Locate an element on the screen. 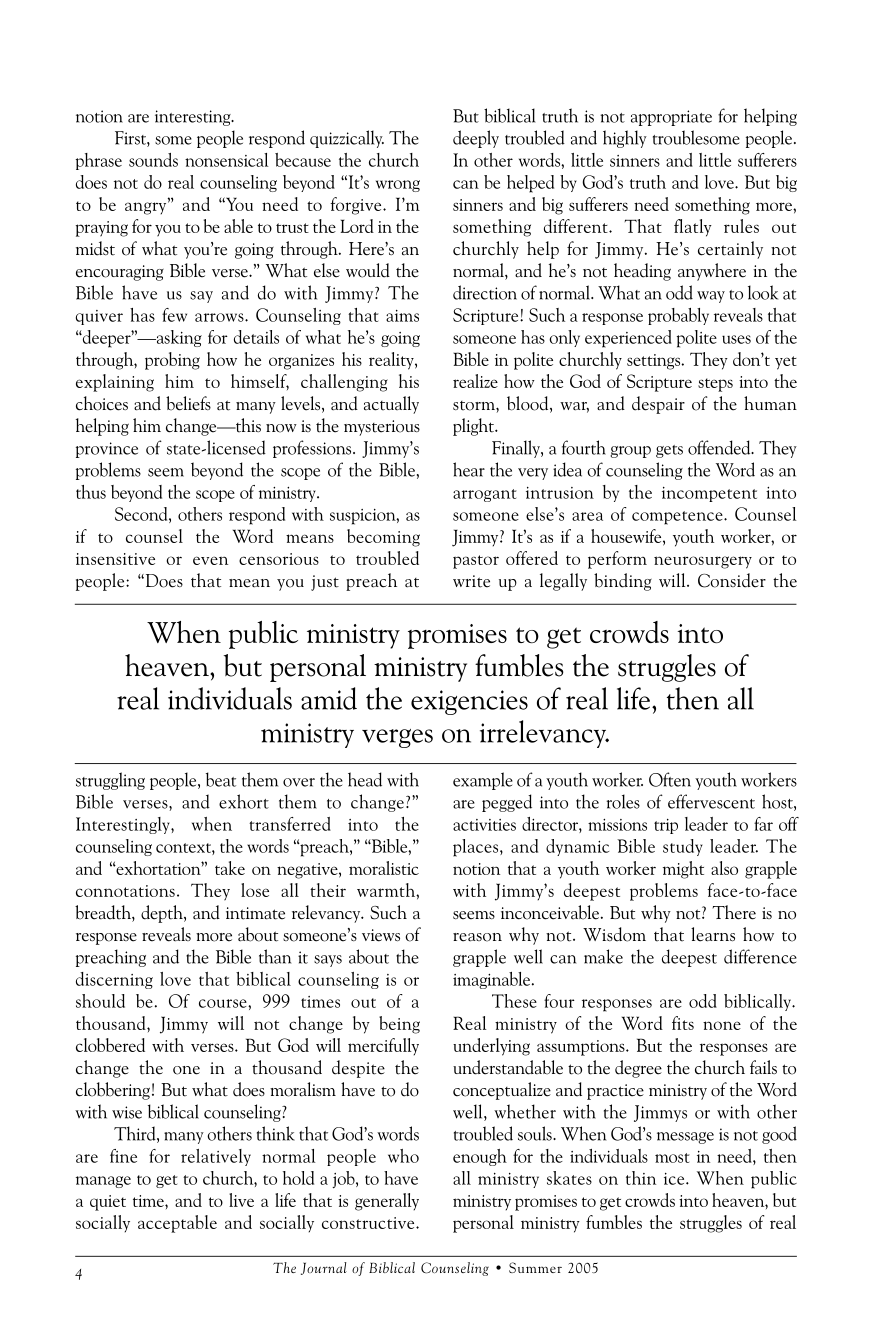 The image size is (896, 1328). connotations is located at coordinates (125, 891).
